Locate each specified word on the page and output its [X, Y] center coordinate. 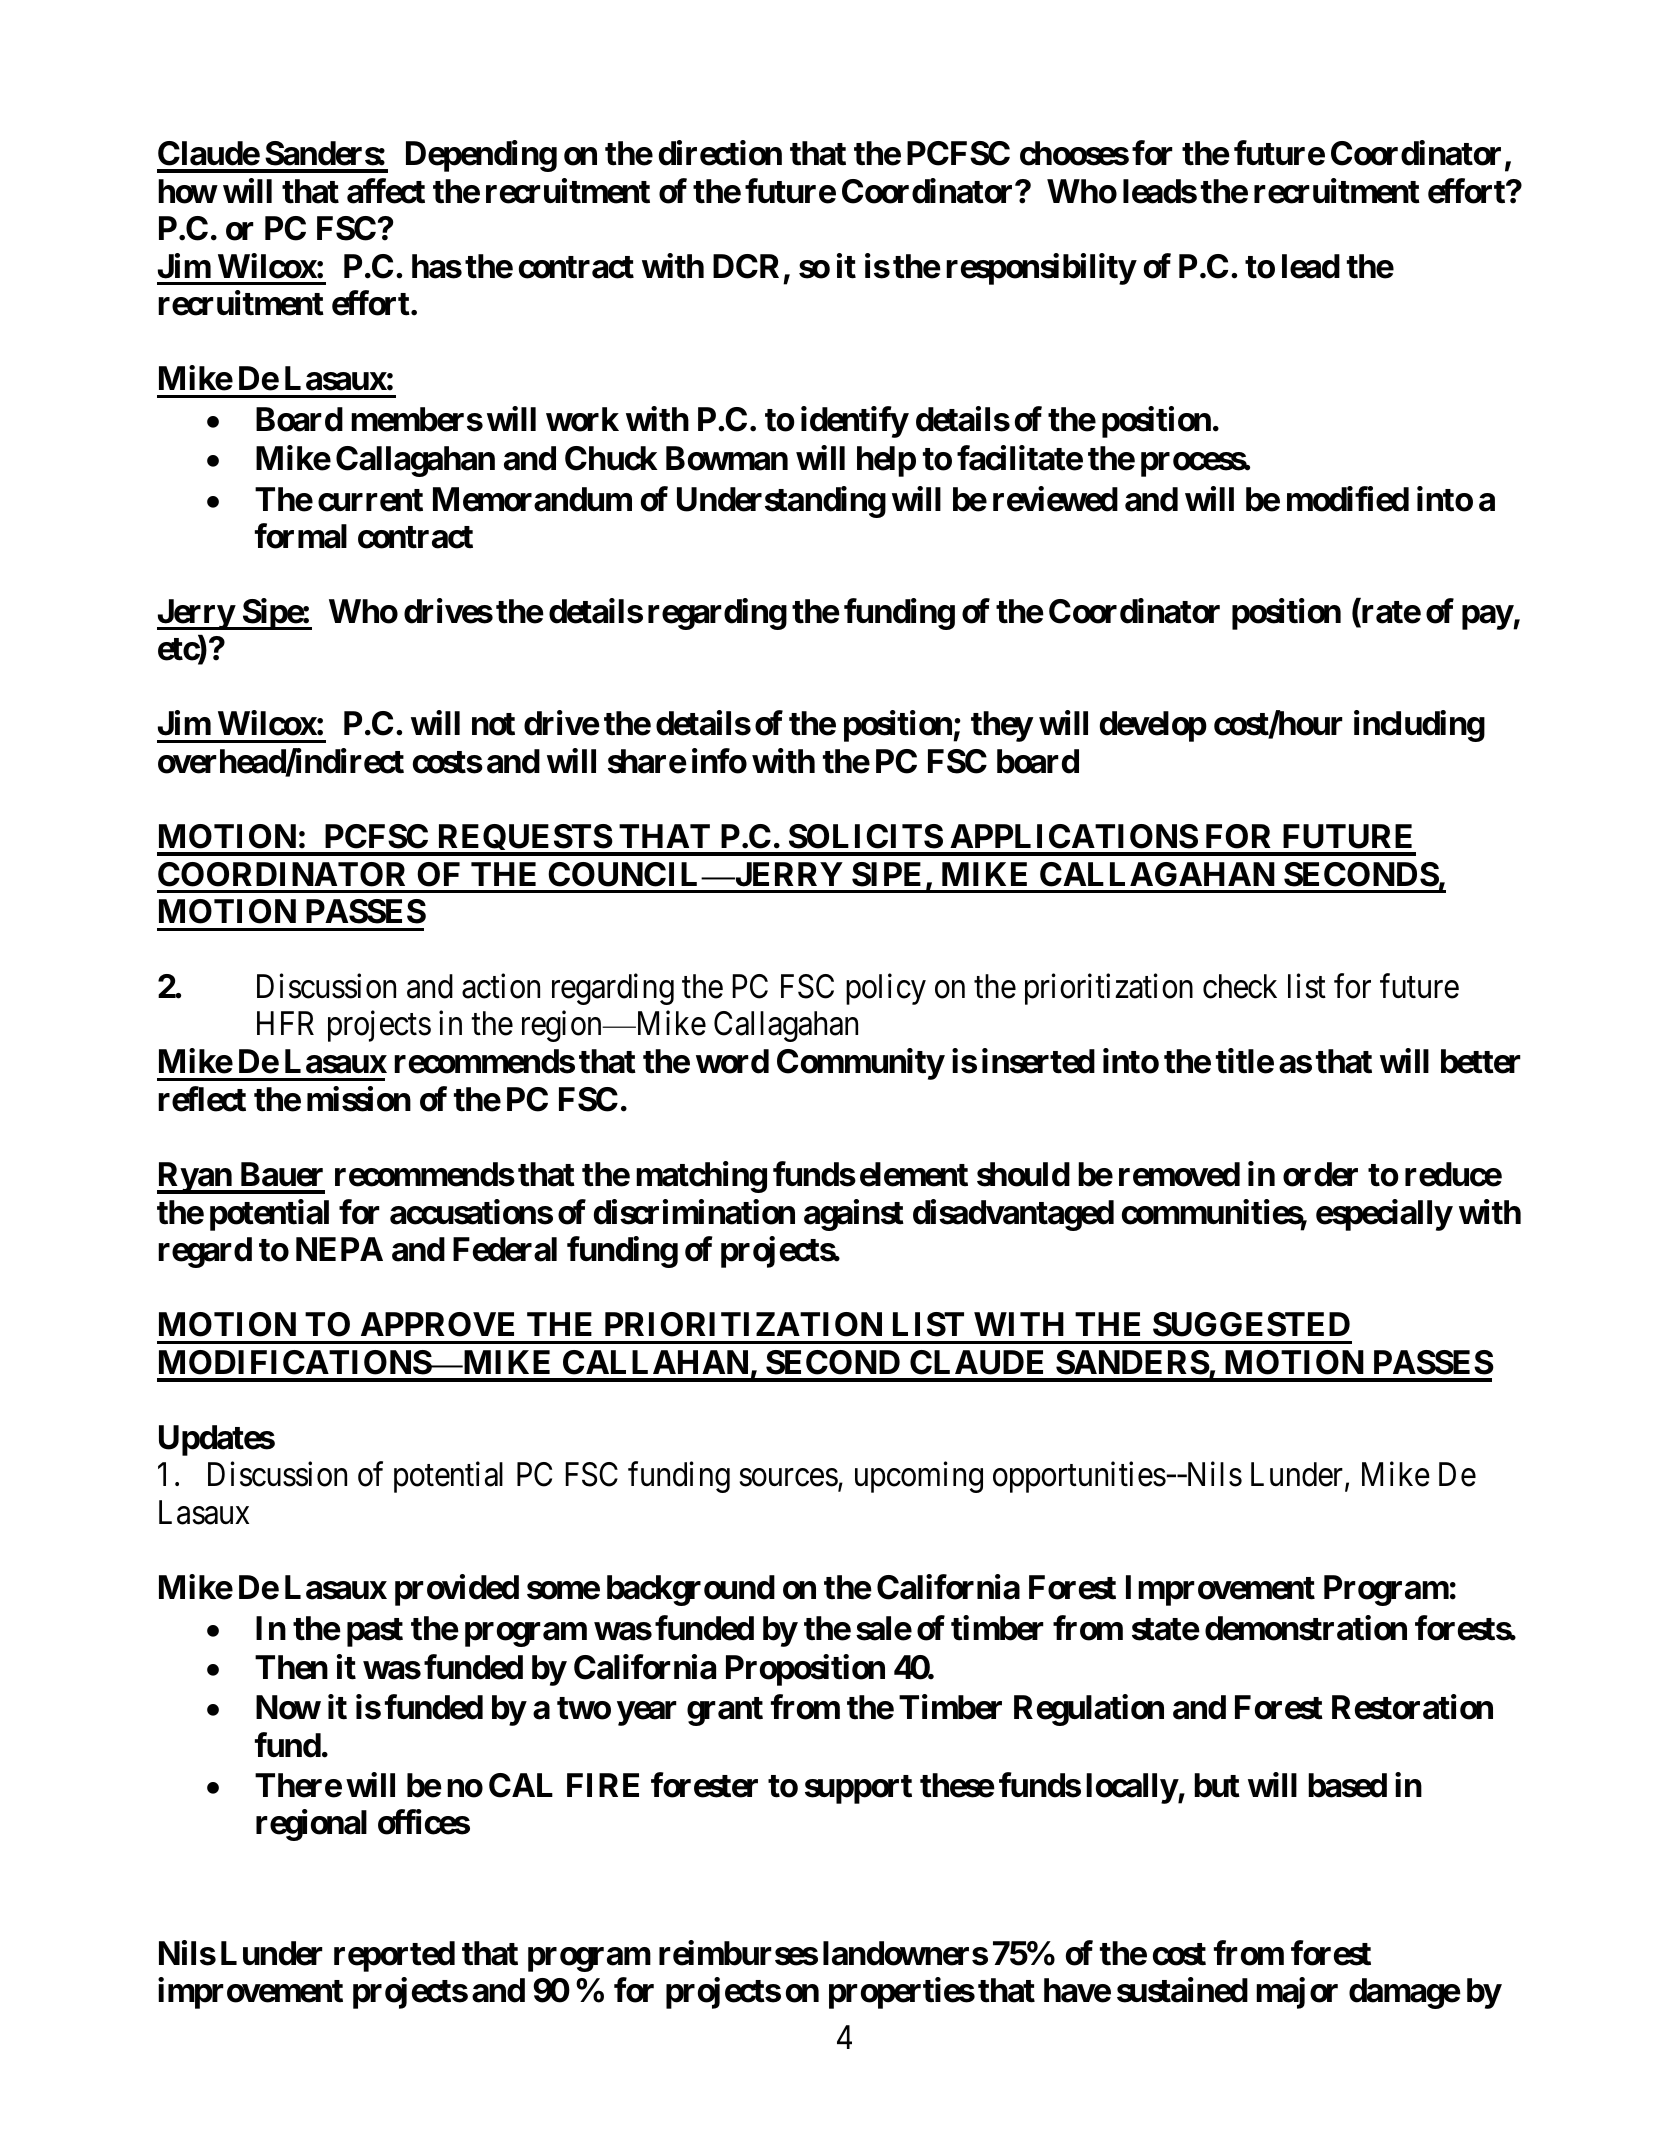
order [1320, 1174]
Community [860, 1064]
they [1002, 726]
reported [394, 1956]
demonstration [1306, 1628]
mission [359, 1099]
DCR [746, 266]
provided [457, 1590]
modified [1348, 499]
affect [386, 191]
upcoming [919, 1477]
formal [301, 536]
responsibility [1041, 269]
